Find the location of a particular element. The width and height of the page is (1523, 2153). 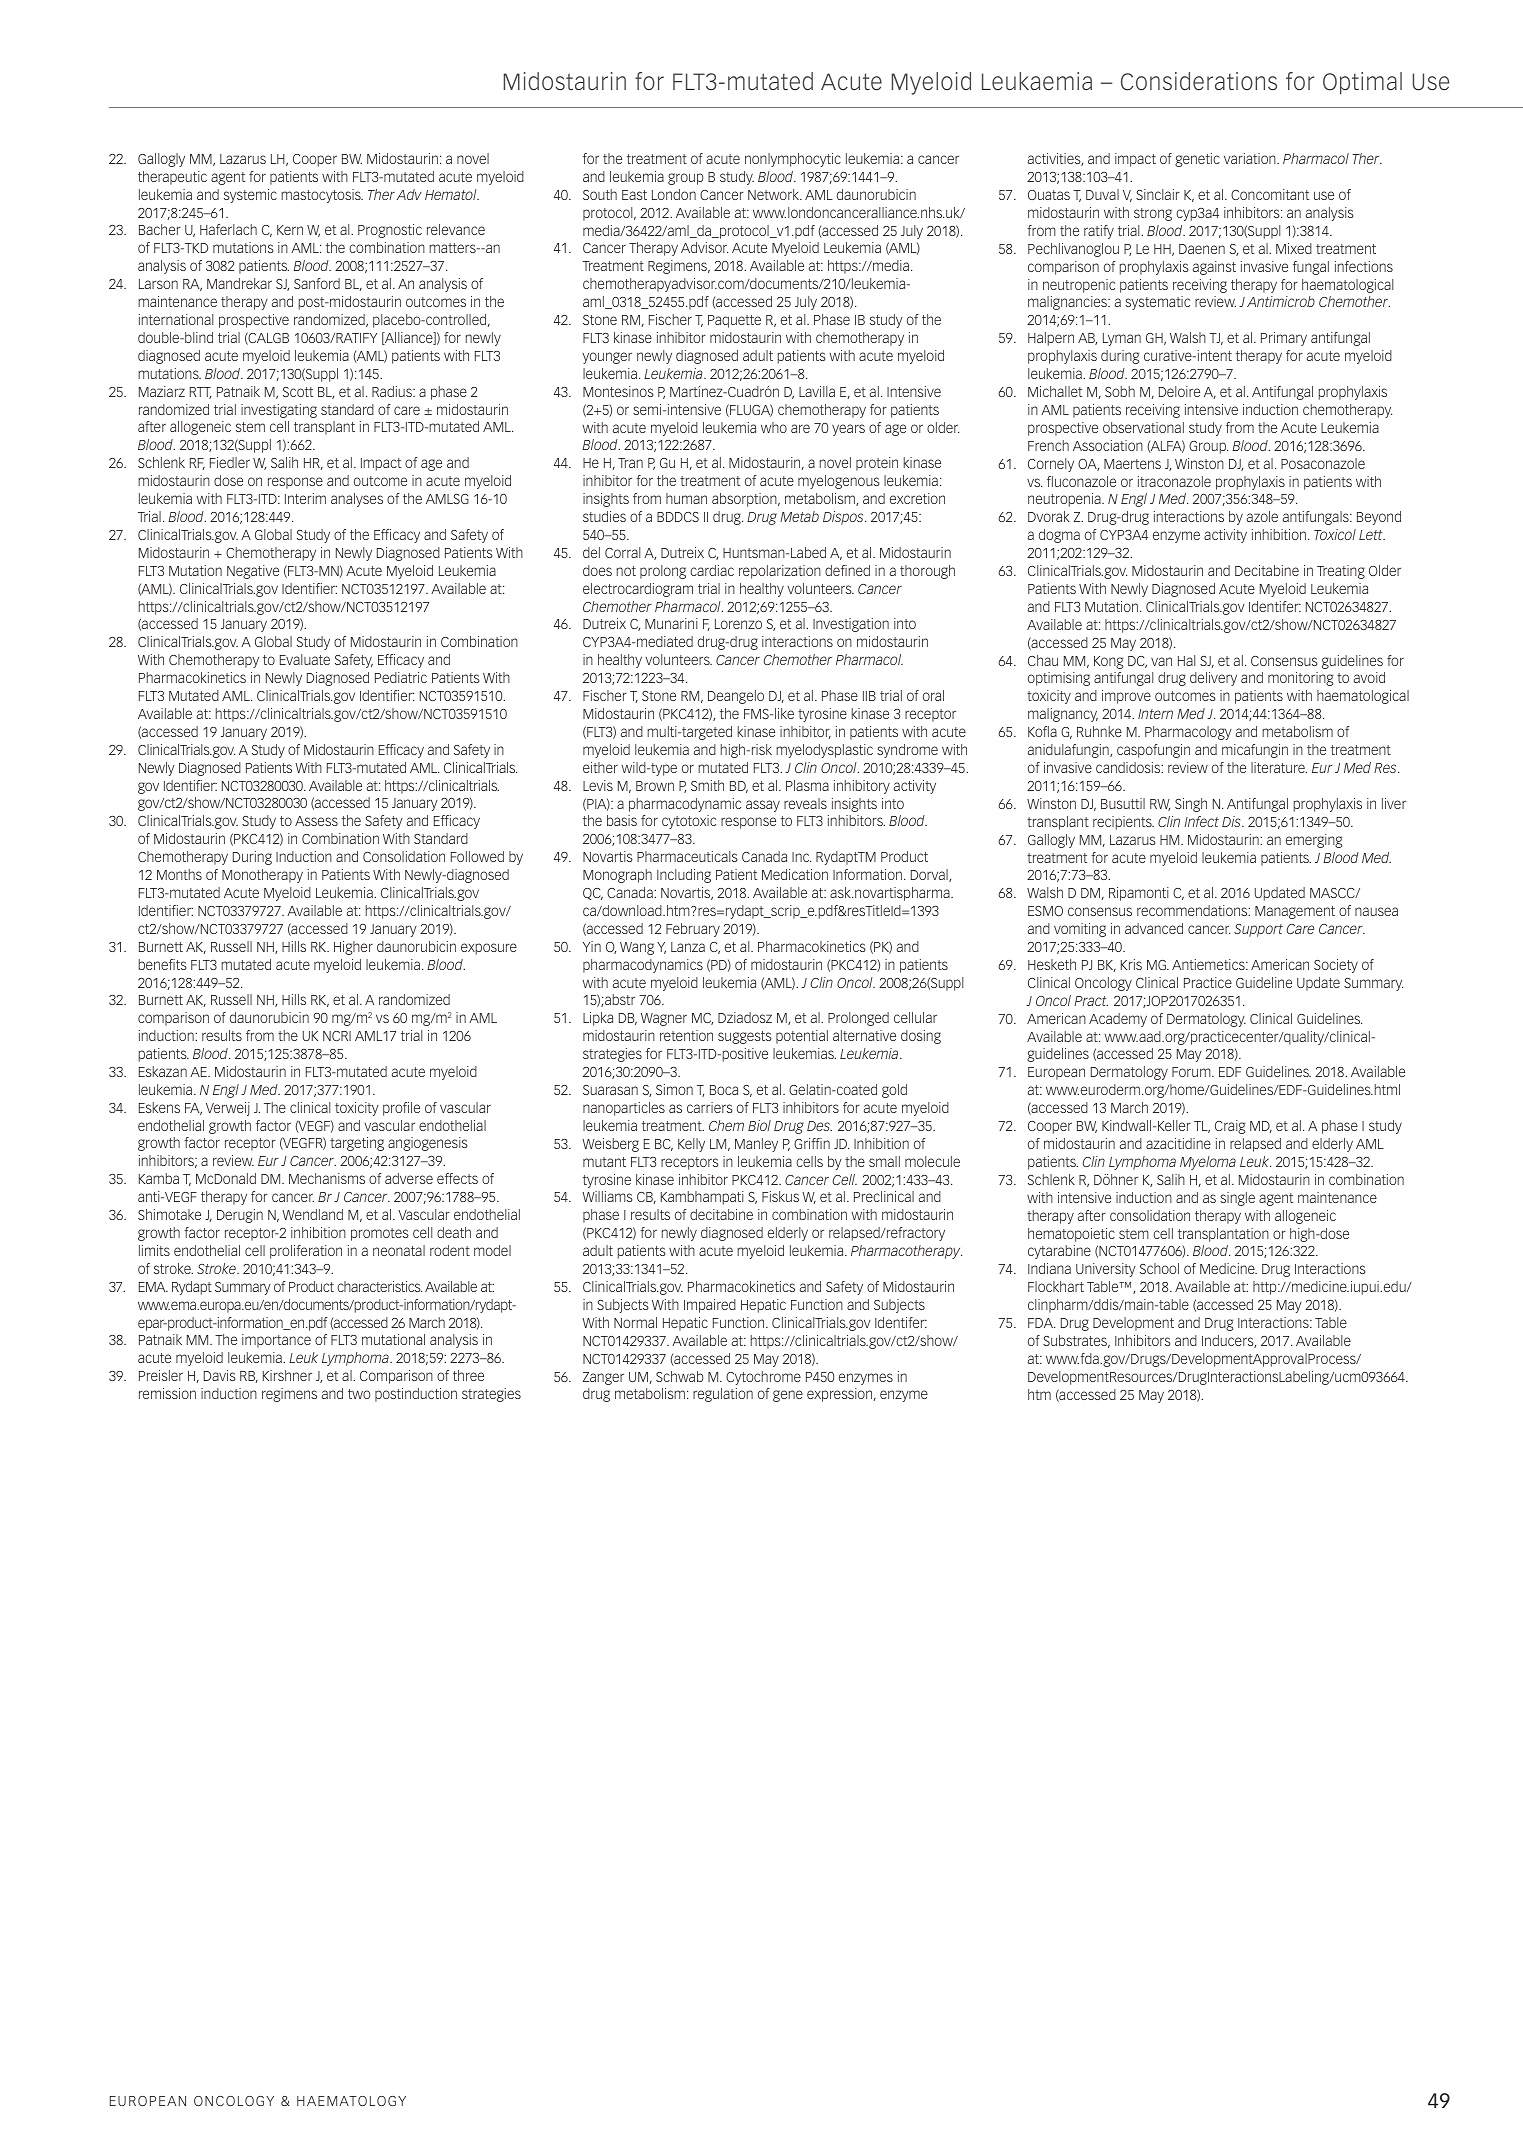

emerging is located at coordinates (1314, 841).
